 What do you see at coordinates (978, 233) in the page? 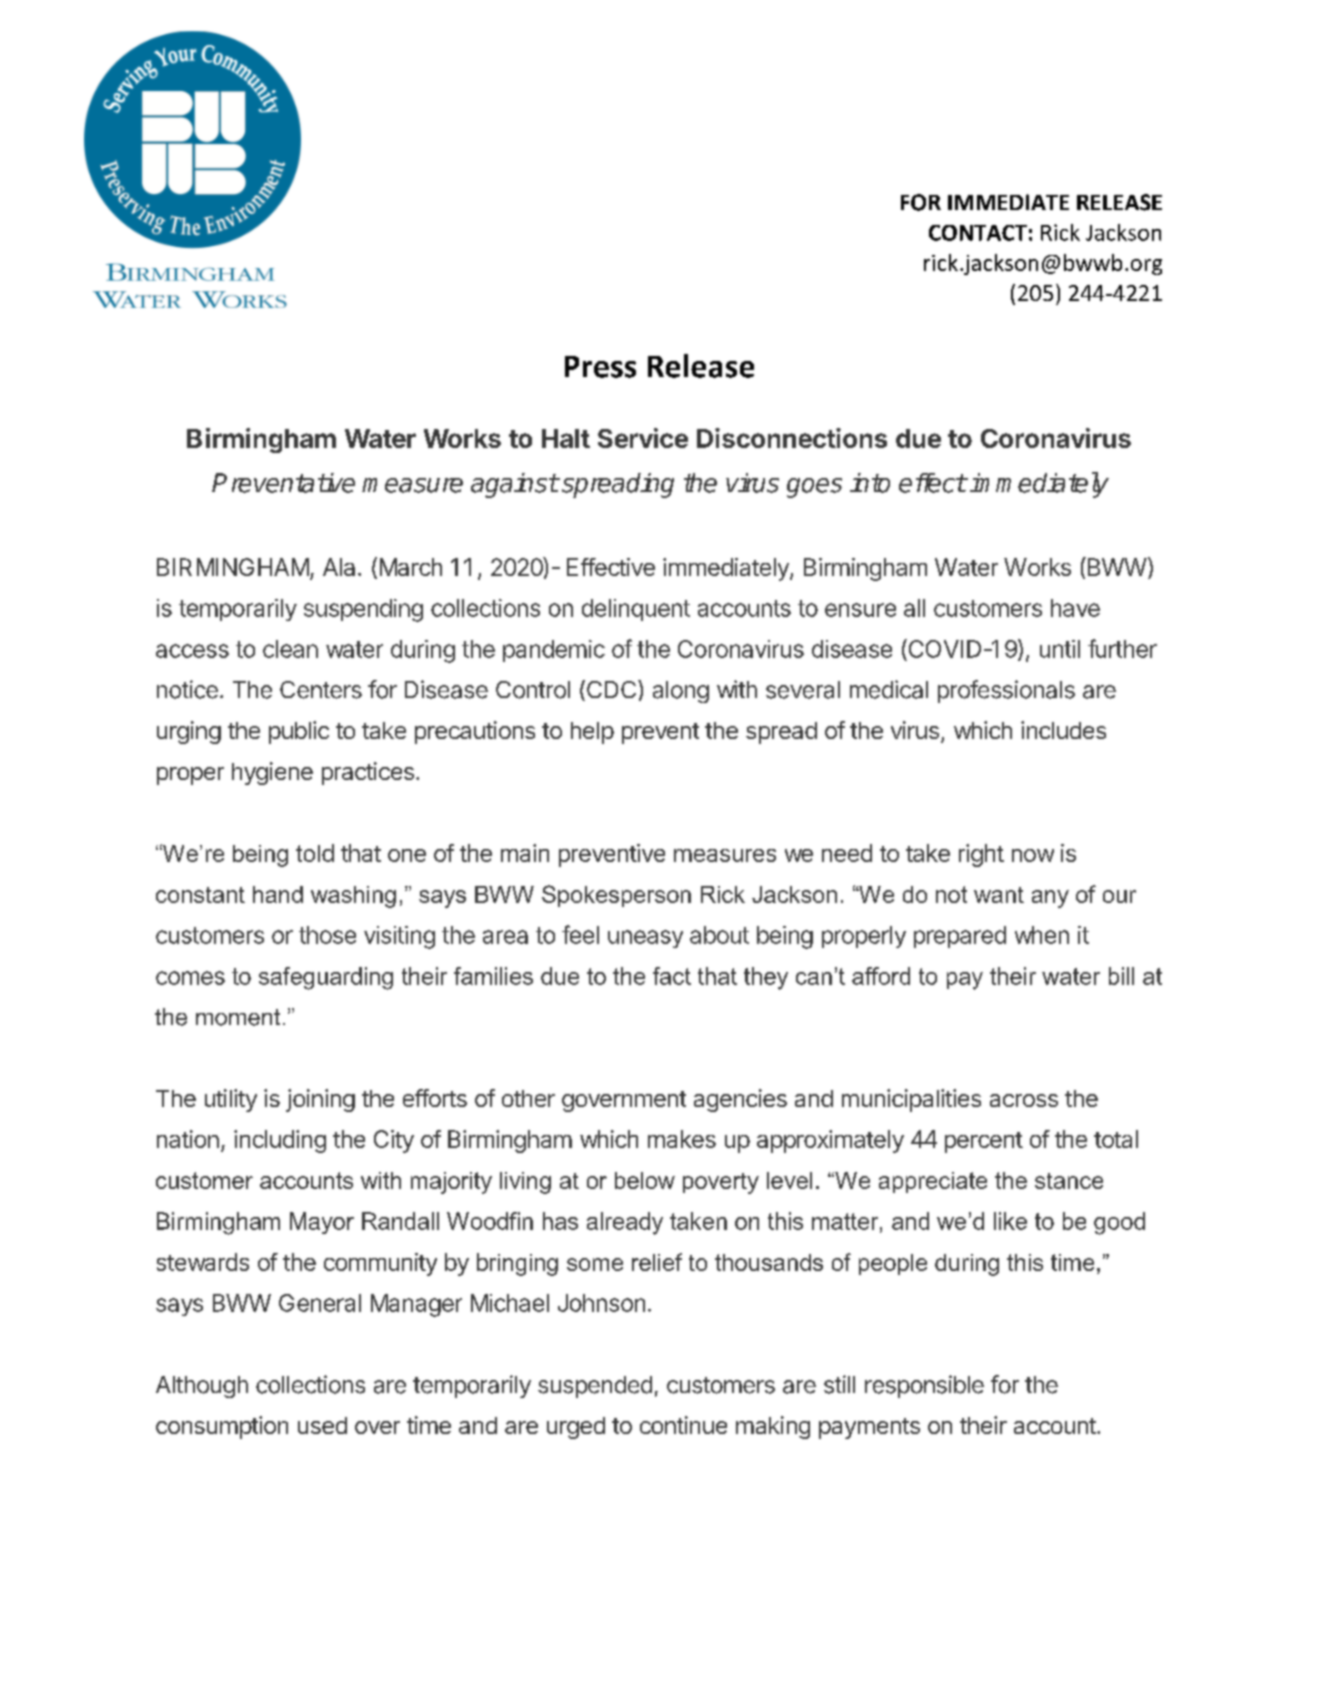
I see `CONTACT` at bounding box center [978, 233].
